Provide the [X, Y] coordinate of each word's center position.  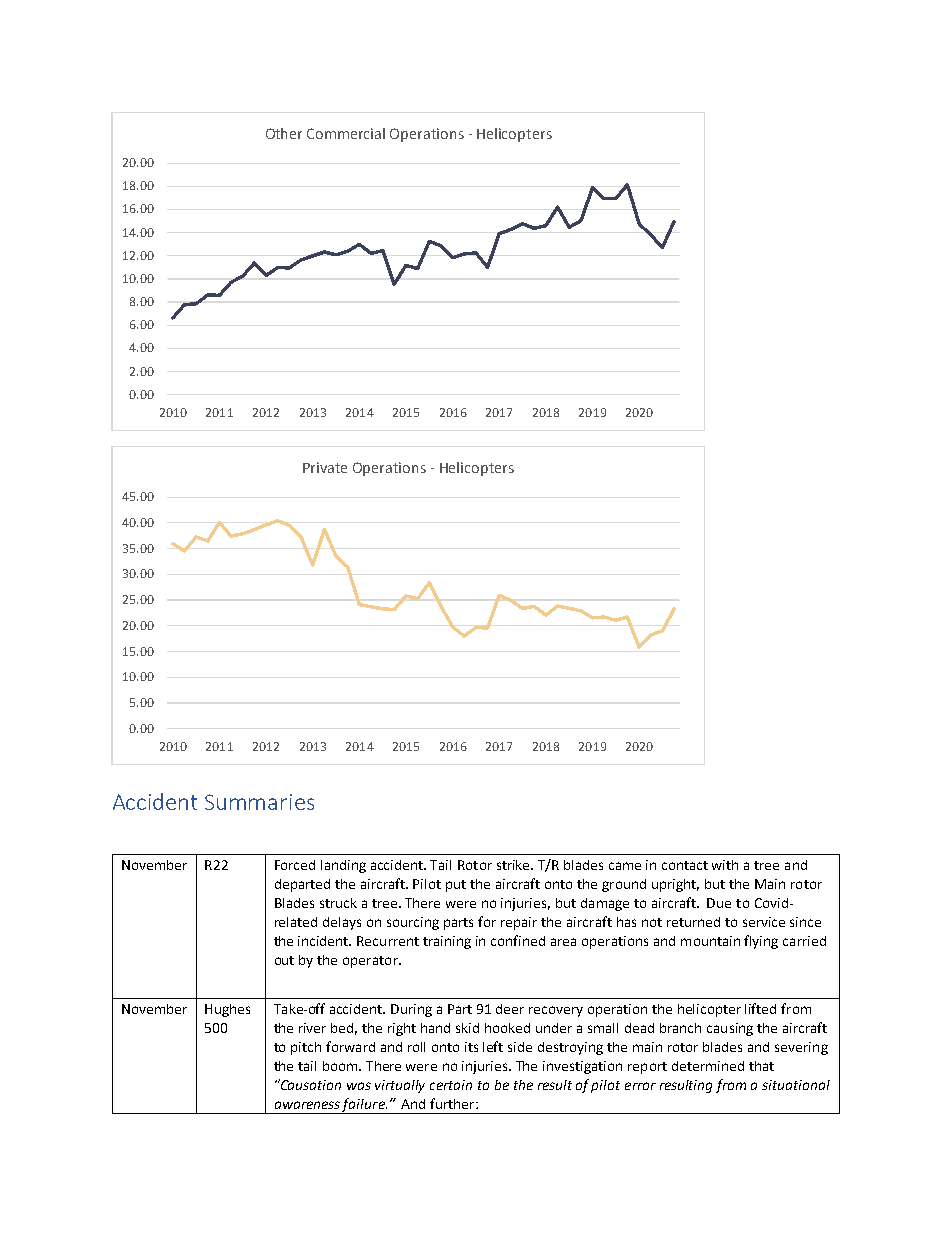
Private [325, 467]
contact [685, 865]
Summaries [259, 802]
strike [515, 865]
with [725, 865]
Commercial [346, 133]
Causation [310, 1084]
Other [284, 133]
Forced [295, 865]
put [456, 886]
